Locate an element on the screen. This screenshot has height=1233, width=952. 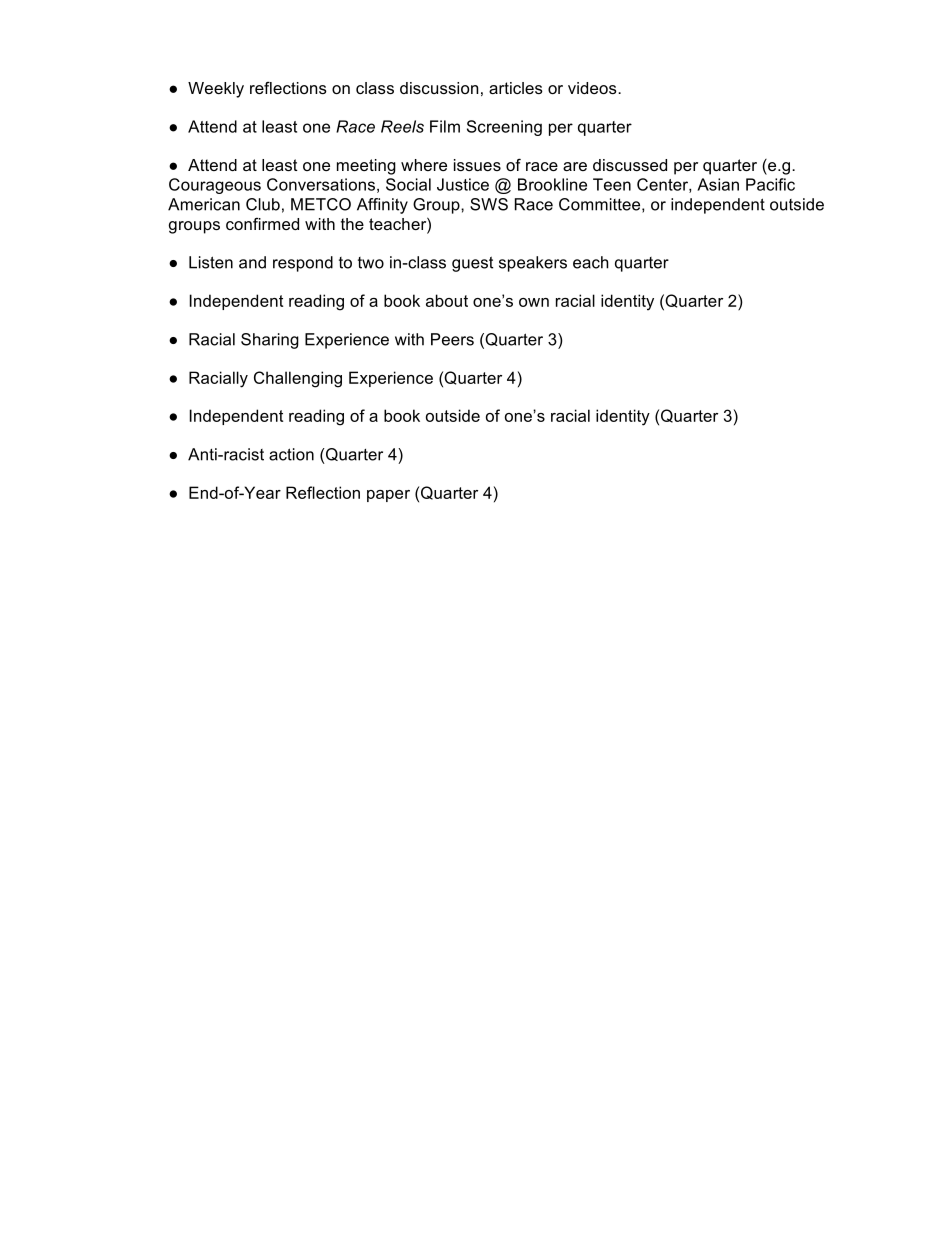
Weekly is located at coordinates (216, 90).
